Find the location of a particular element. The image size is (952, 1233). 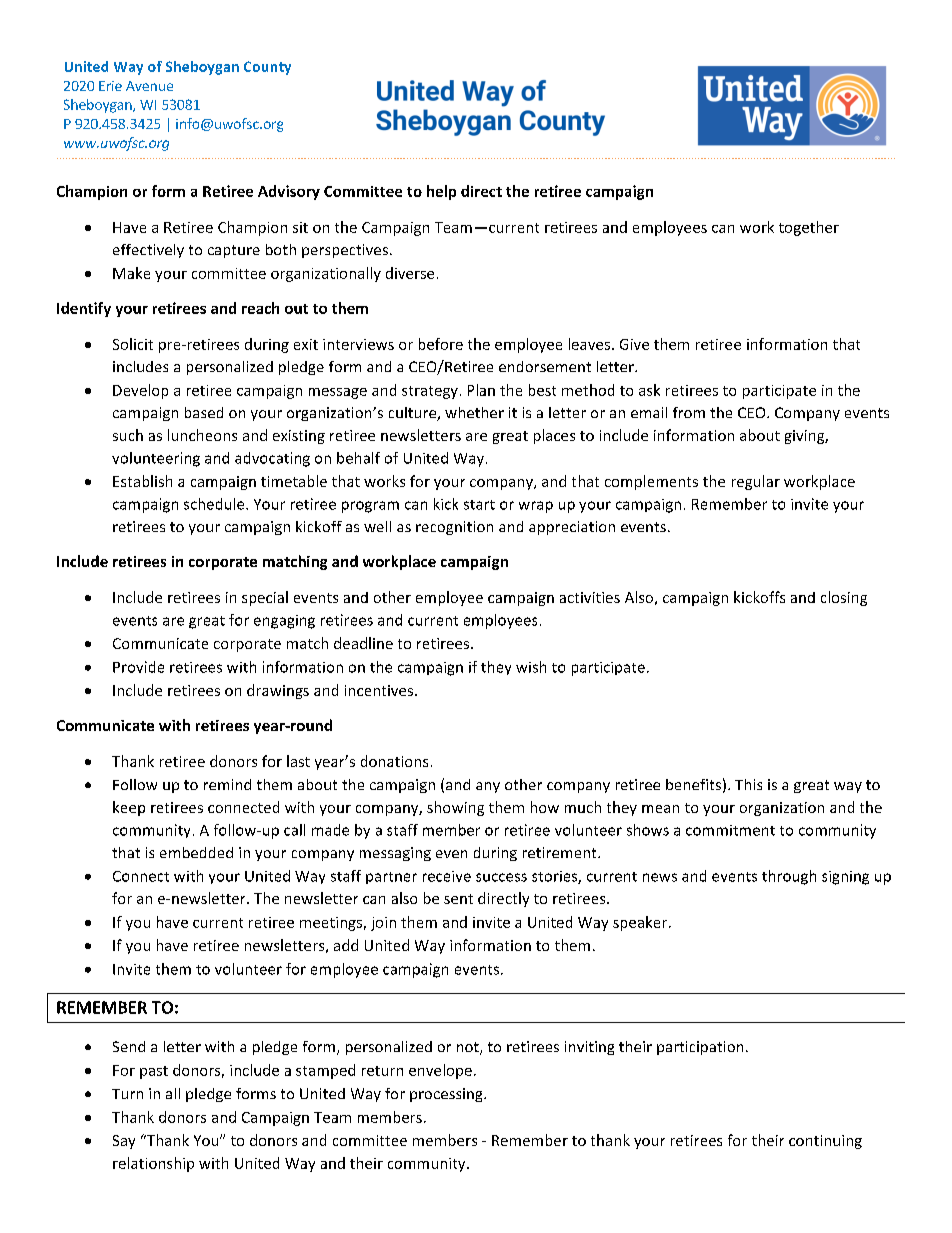

help is located at coordinates (441, 192).
